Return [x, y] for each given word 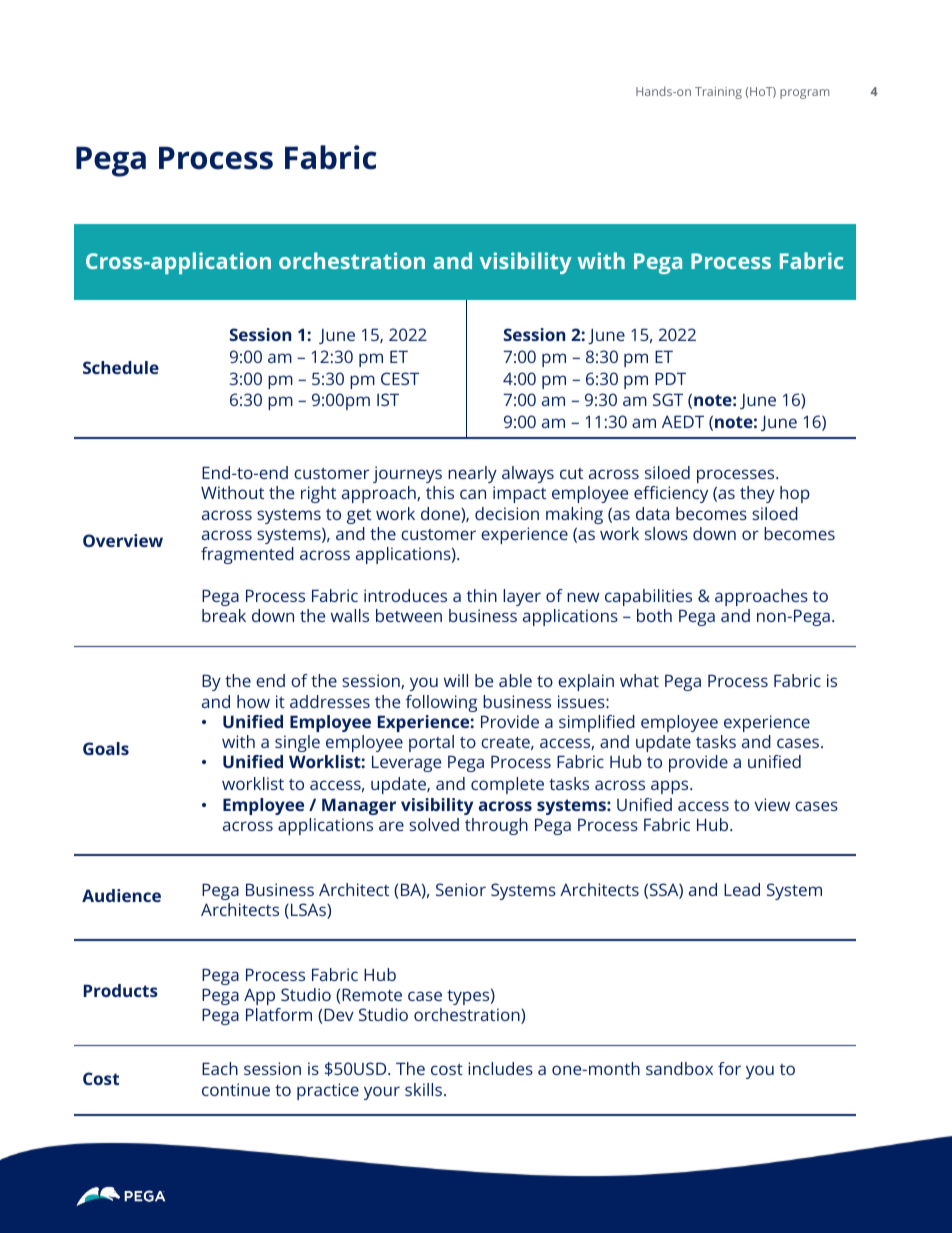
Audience [121, 895]
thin [482, 595]
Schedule [121, 367]
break [224, 615]
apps [671, 787]
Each [220, 1068]
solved [434, 824]
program [804, 94]
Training [718, 93]
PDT [670, 378]
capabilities [648, 597]
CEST [400, 378]
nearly [472, 474]
